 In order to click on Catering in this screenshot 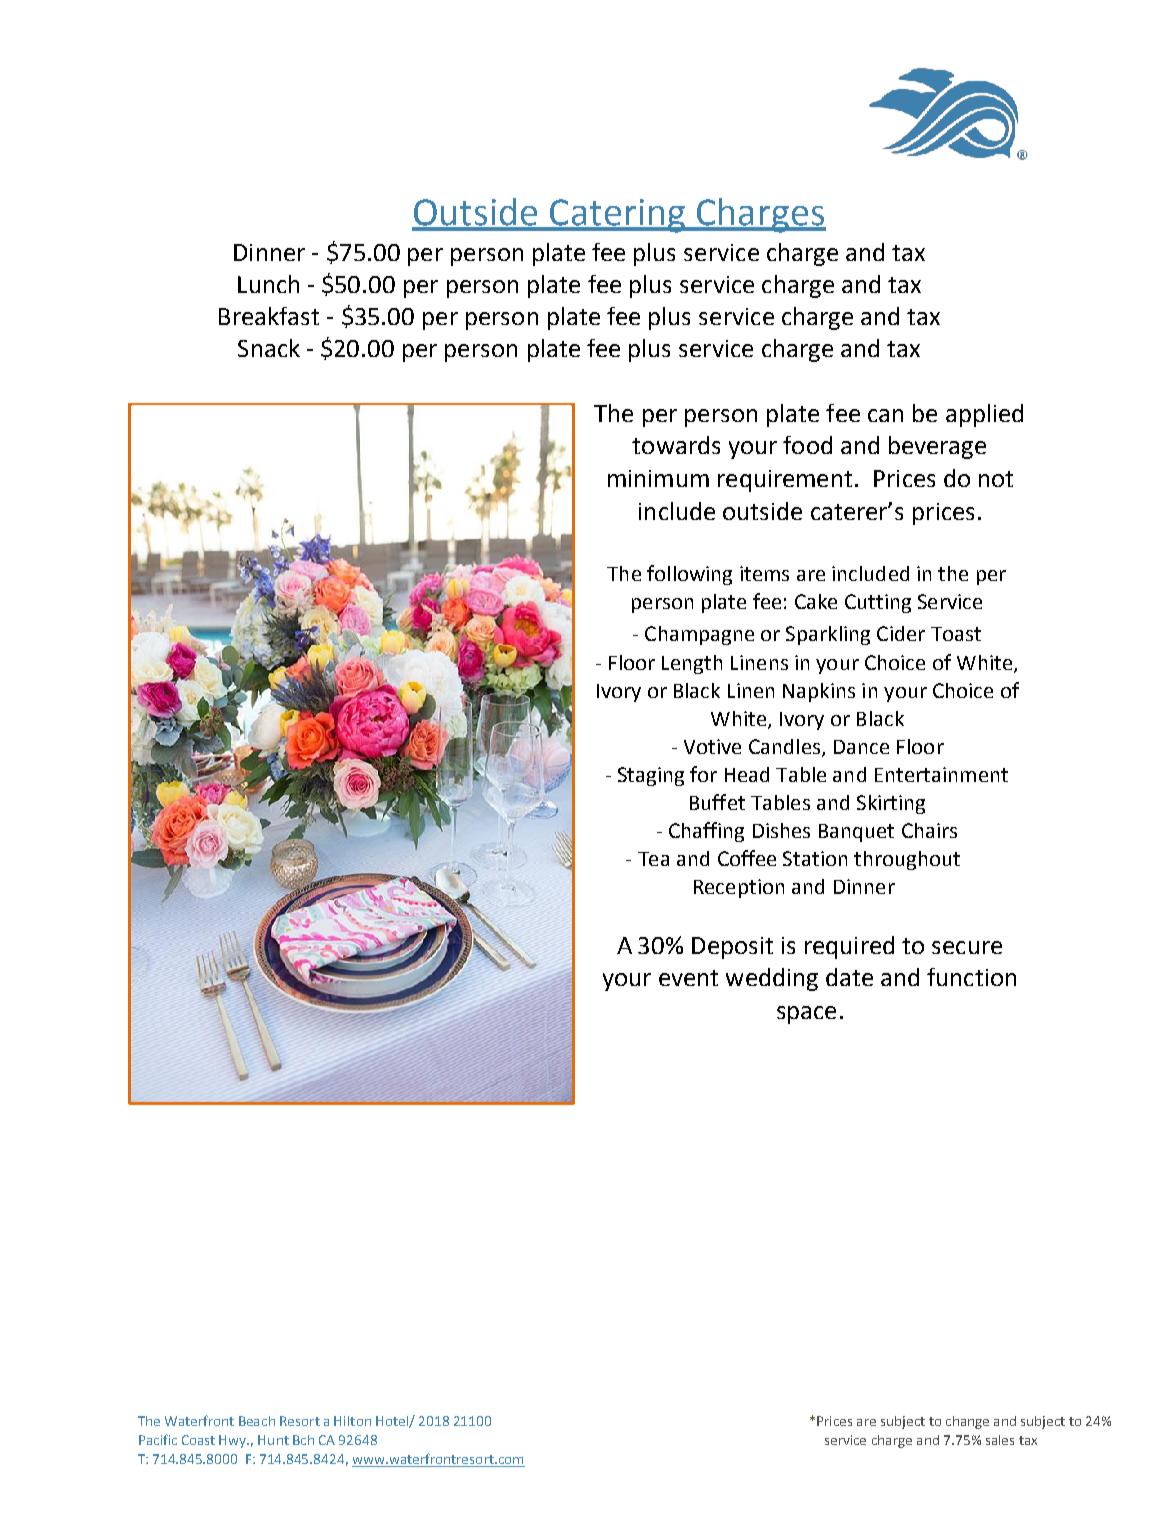, I will do `click(617, 216)`.
